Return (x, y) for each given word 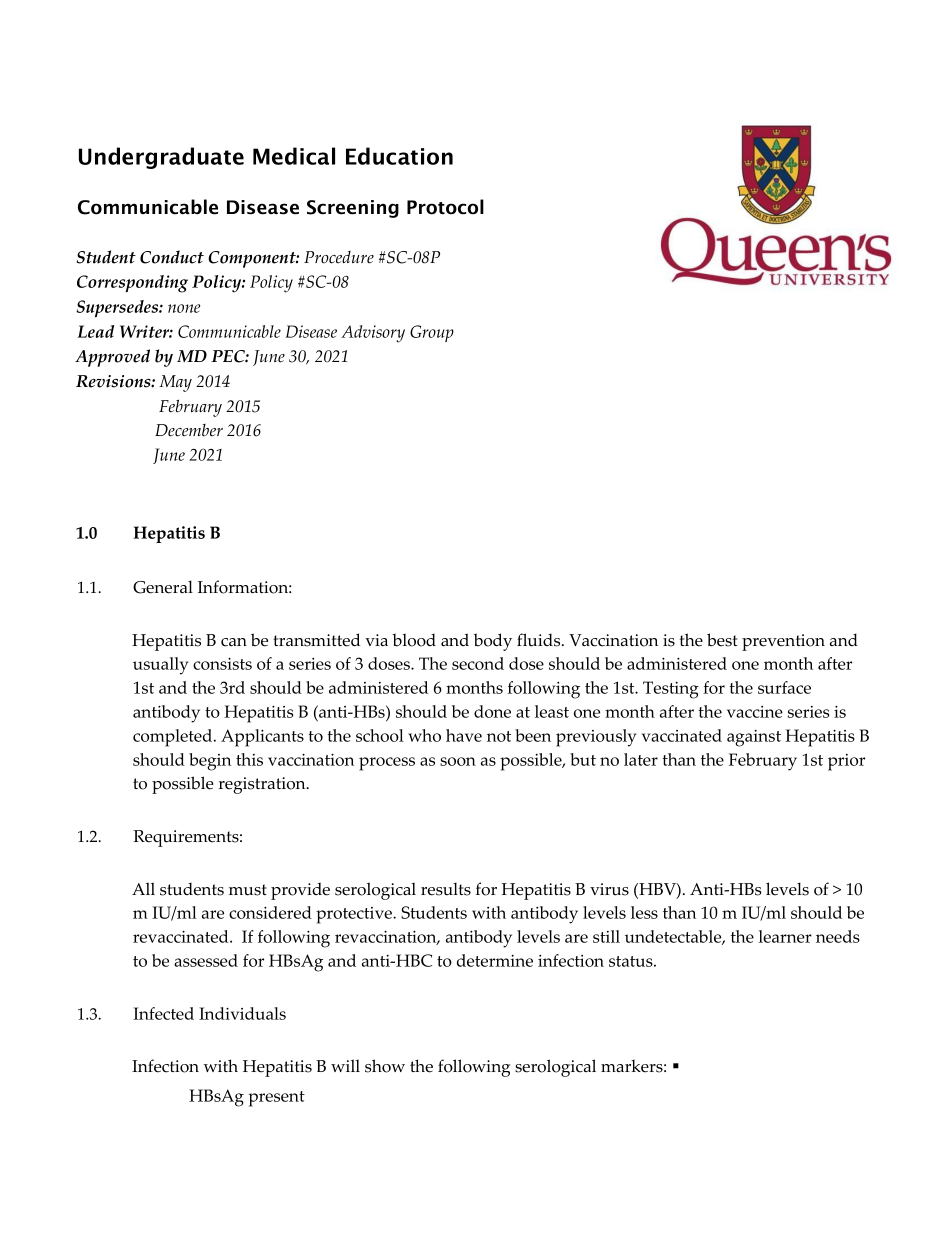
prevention (783, 642)
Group (432, 333)
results (446, 889)
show (385, 1066)
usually (160, 666)
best (722, 640)
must (248, 890)
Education (399, 156)
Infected (163, 1013)
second (478, 663)
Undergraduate (161, 158)
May (175, 383)
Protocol (445, 207)
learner (785, 936)
